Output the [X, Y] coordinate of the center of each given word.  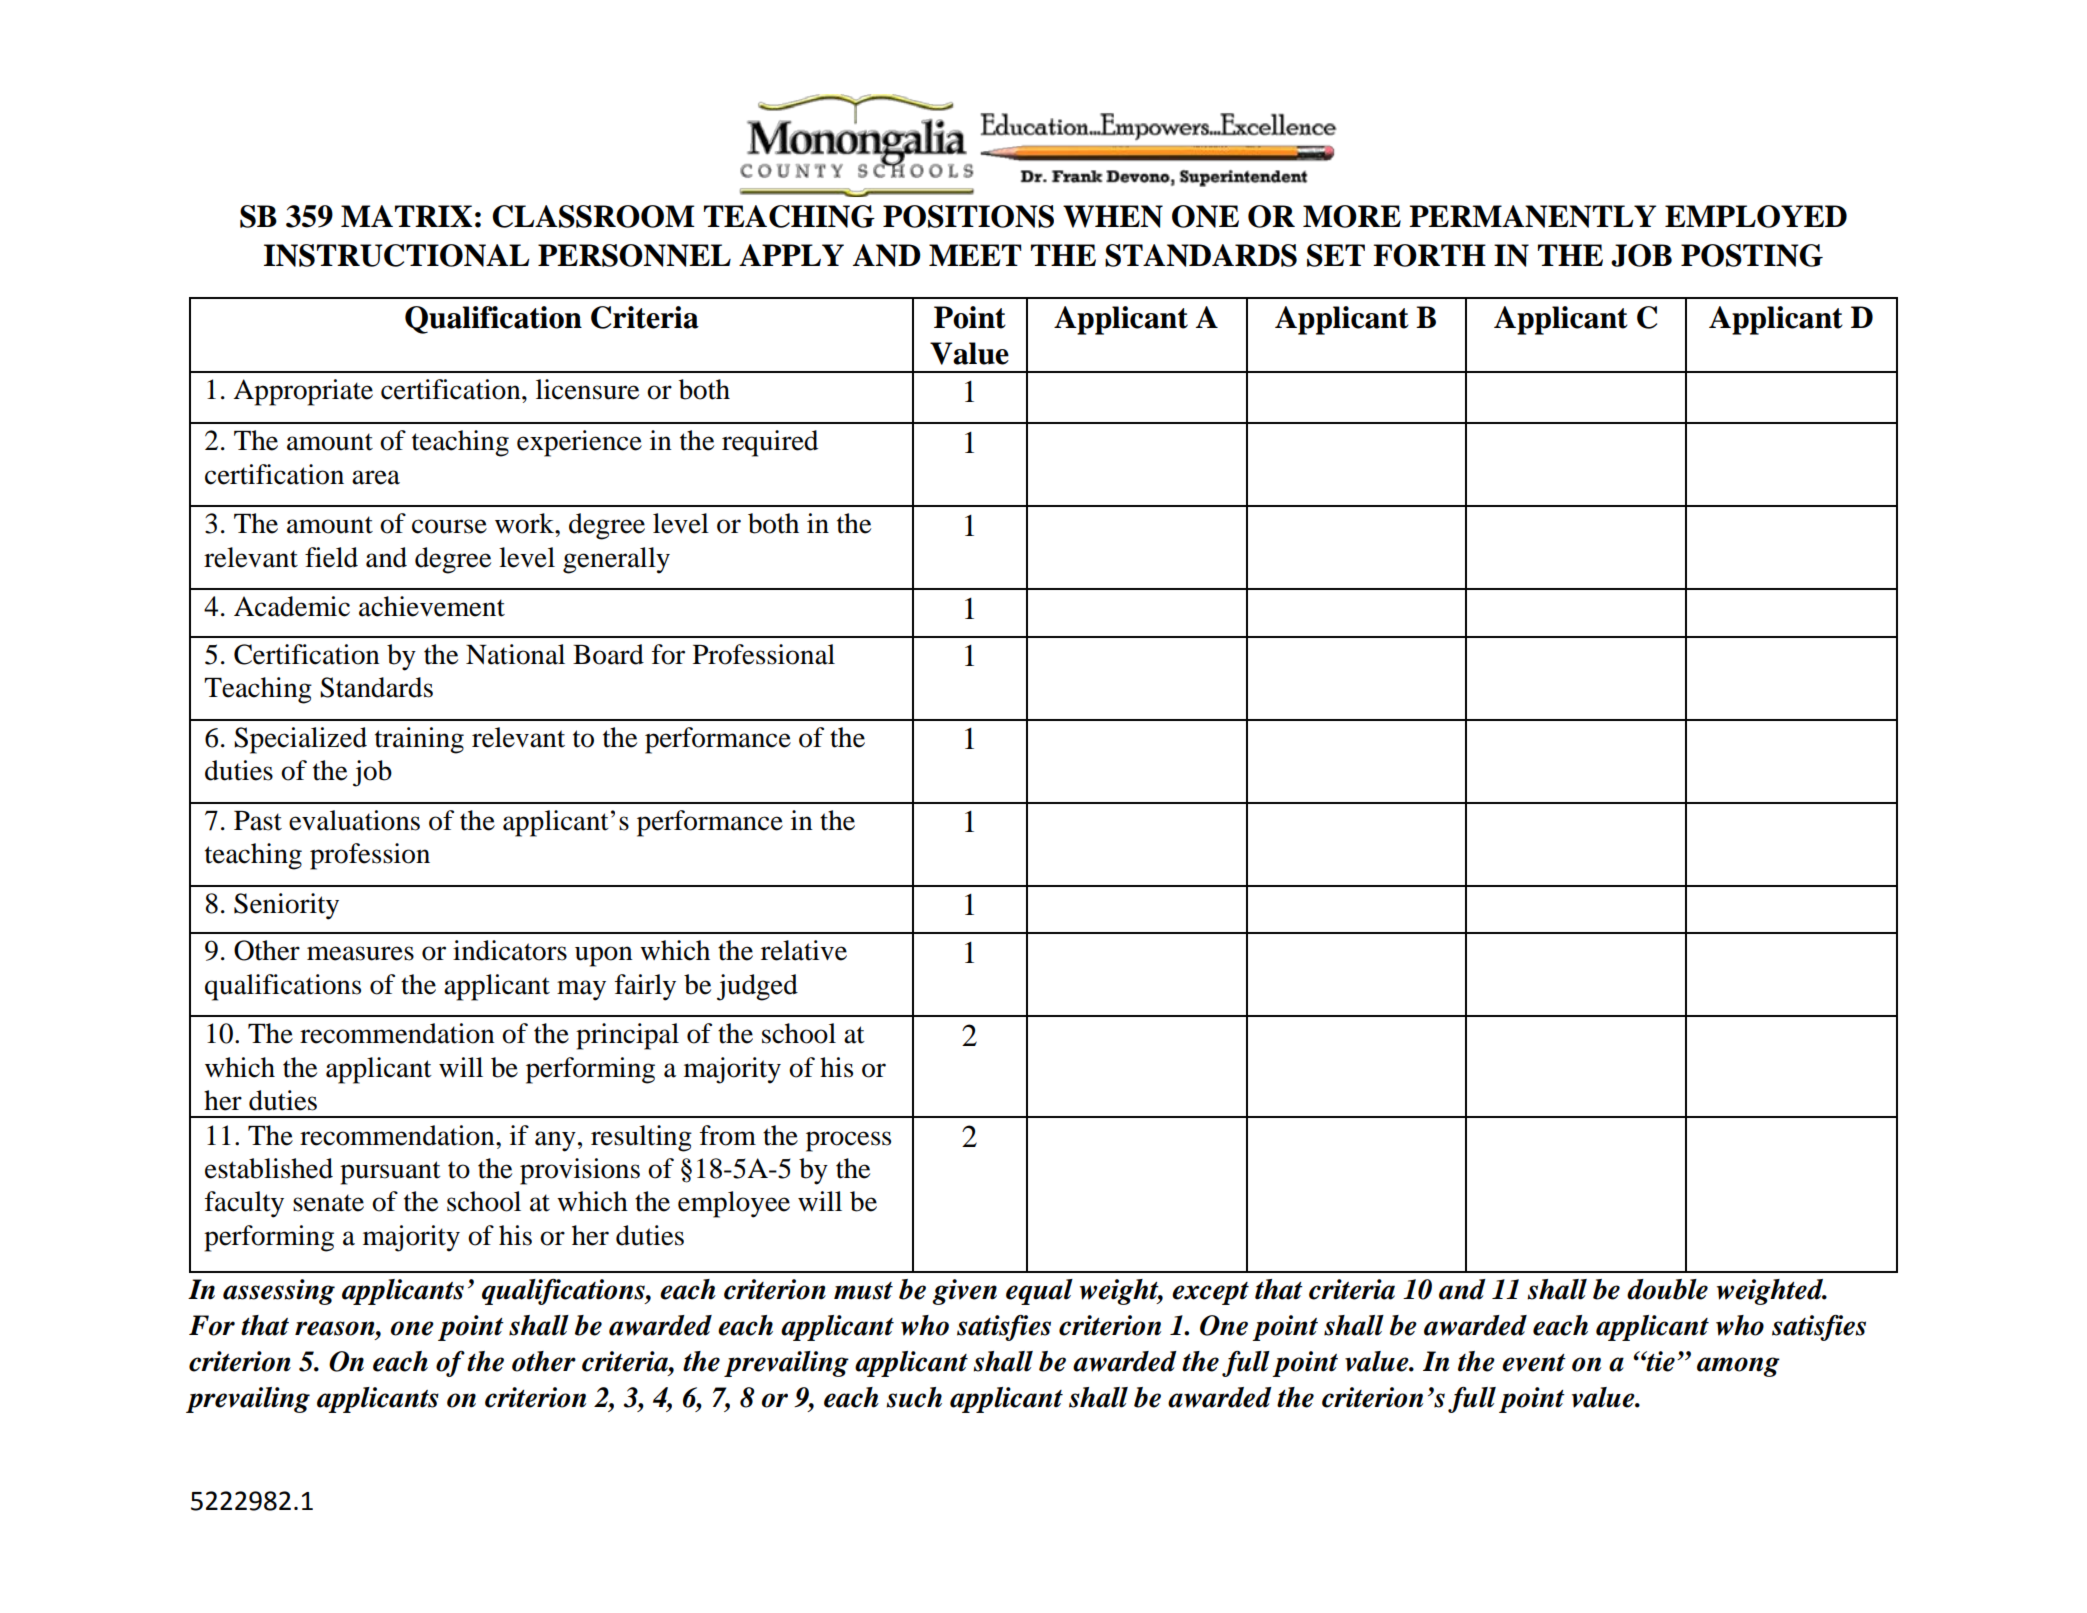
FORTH [1429, 255]
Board [608, 654]
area [376, 477]
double [1667, 1289]
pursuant [390, 1173]
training [419, 740]
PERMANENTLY [1532, 216]
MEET [975, 255]
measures [360, 953]
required [770, 443]
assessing [279, 1292]
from [728, 1135]
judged [757, 987]
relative [804, 950]
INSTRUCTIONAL [396, 255]
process [848, 1141]
